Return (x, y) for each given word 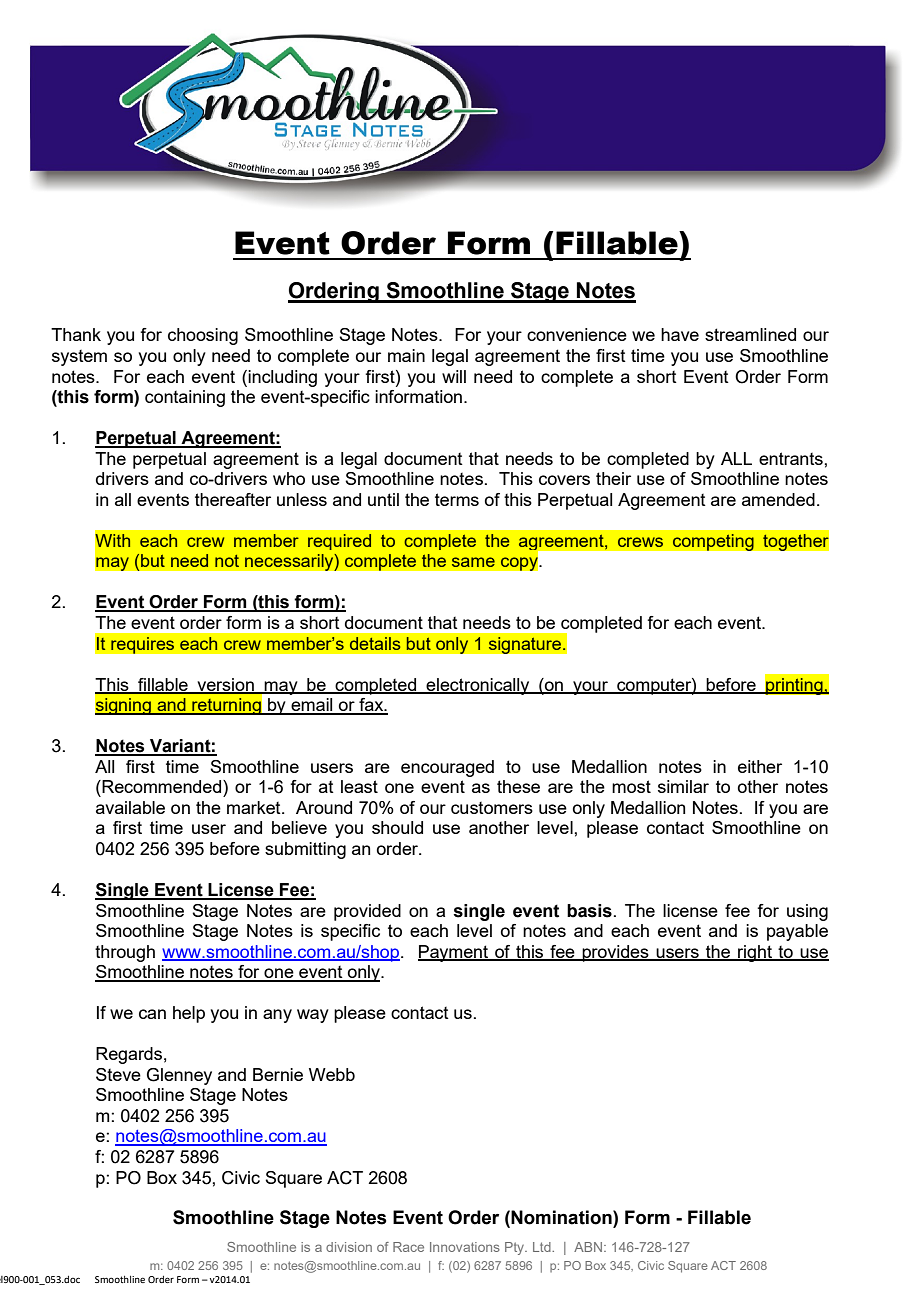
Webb (332, 1074)
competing (713, 542)
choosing (203, 336)
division (349, 1247)
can (152, 1014)
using (807, 912)
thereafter (233, 499)
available (130, 807)
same (473, 562)
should (397, 827)
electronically (478, 686)
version (225, 685)
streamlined (750, 334)
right (755, 953)
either (760, 766)
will (454, 376)
